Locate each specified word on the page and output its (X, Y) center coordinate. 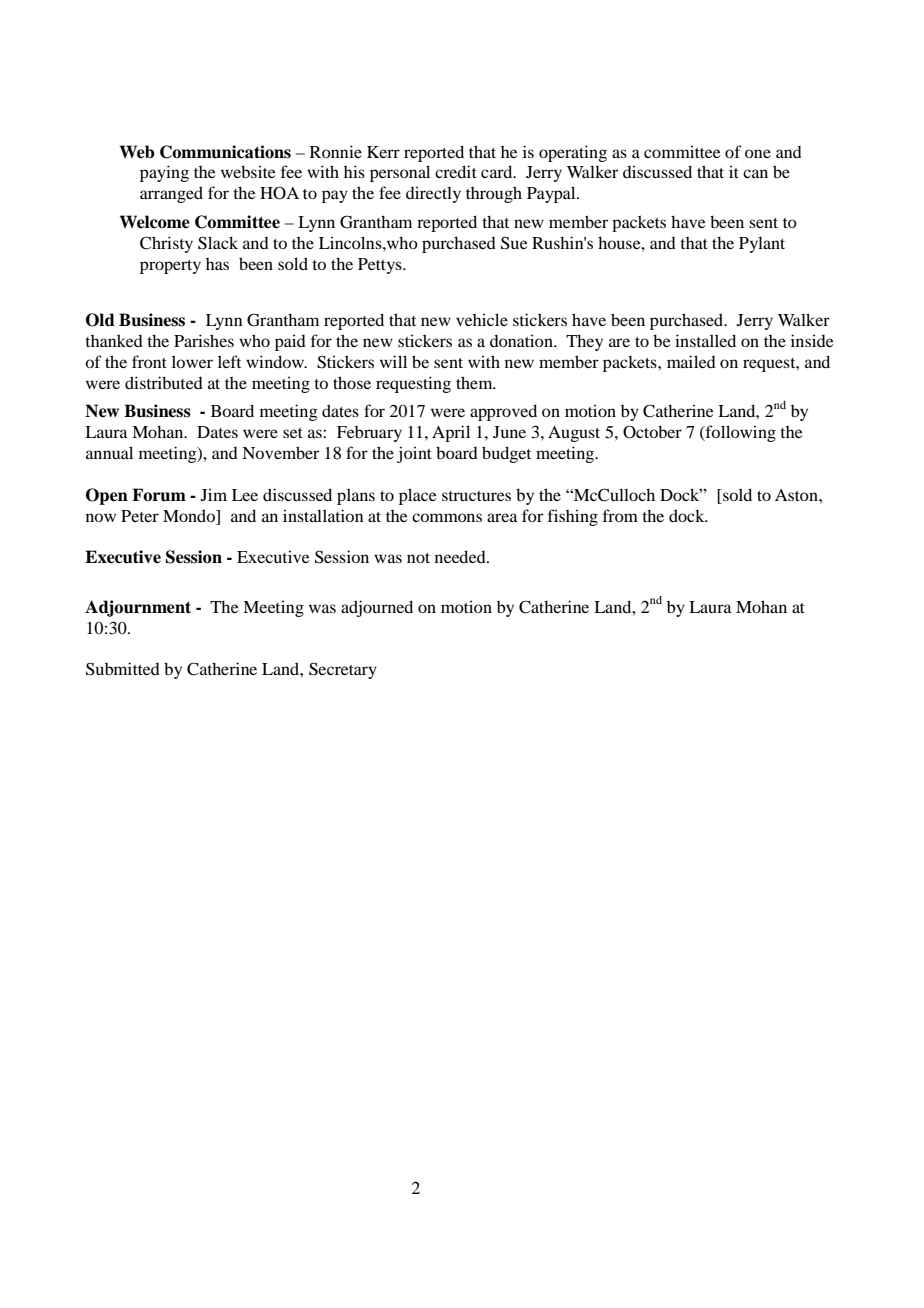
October (652, 432)
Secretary (343, 670)
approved (503, 412)
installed (705, 340)
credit (456, 171)
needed (461, 556)
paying (164, 173)
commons (447, 517)
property (170, 267)
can (755, 173)
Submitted (123, 669)
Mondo (190, 515)
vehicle (482, 319)
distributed (164, 382)
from (620, 515)
